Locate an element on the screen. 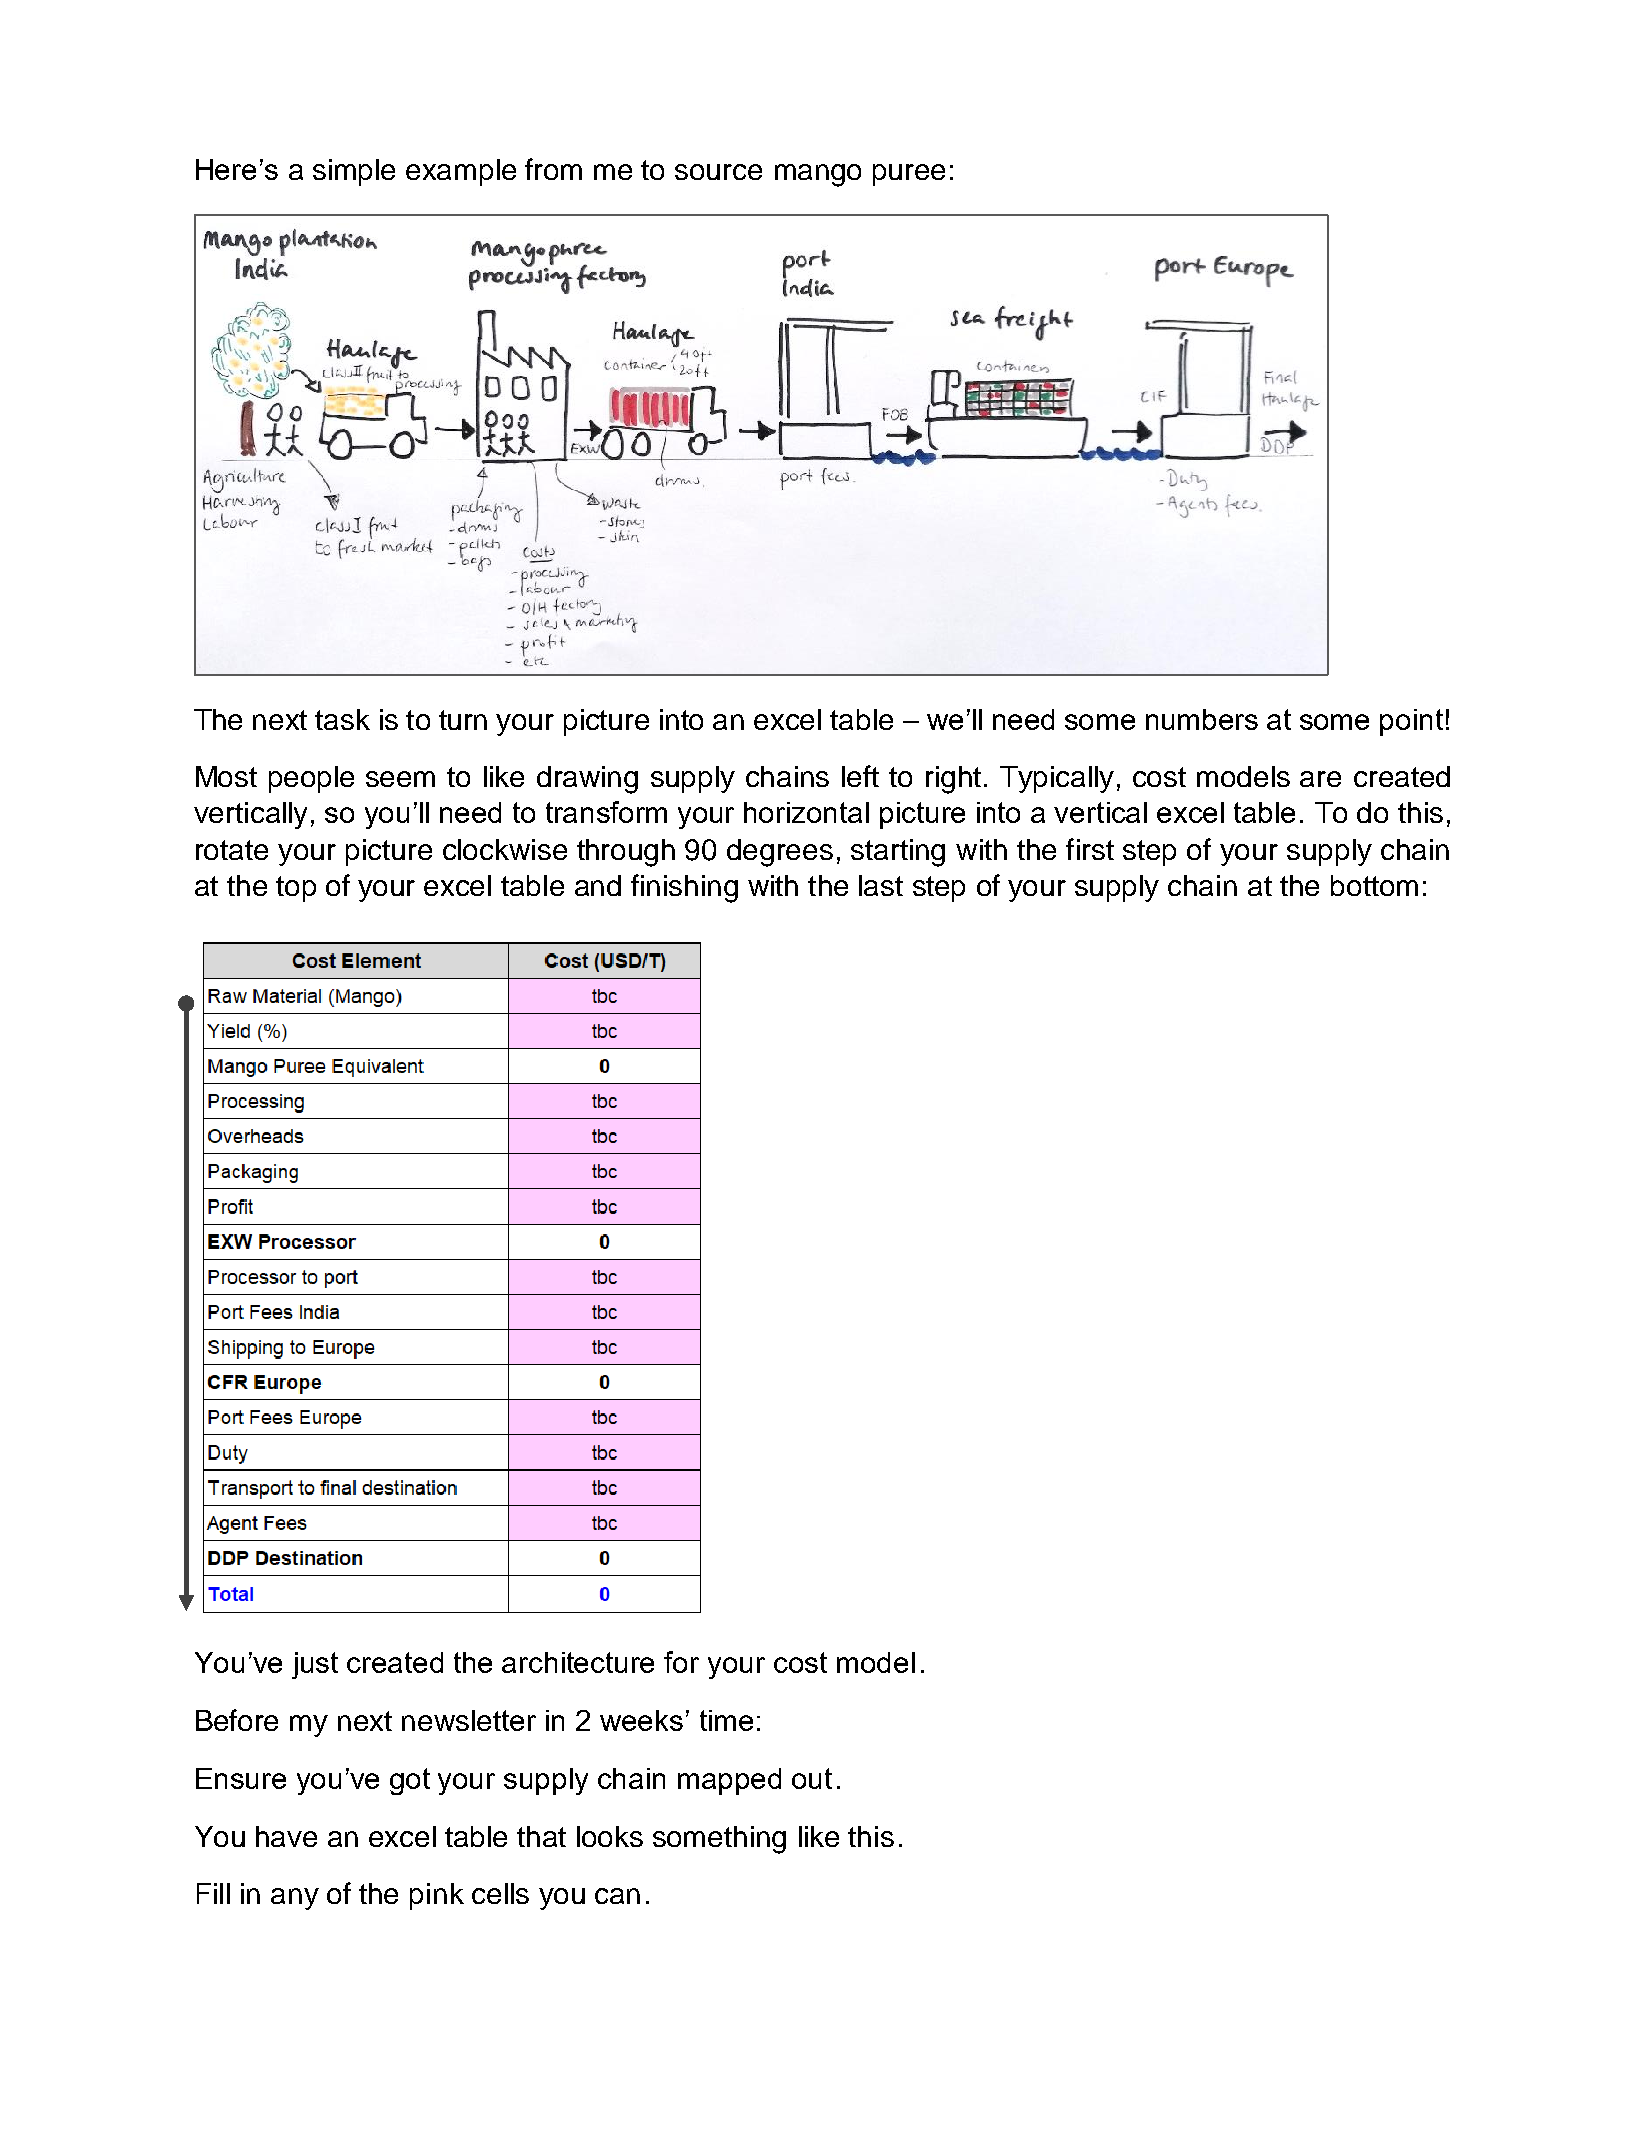 The width and height of the screenshot is (1645, 2129). have is located at coordinates (286, 1836).
